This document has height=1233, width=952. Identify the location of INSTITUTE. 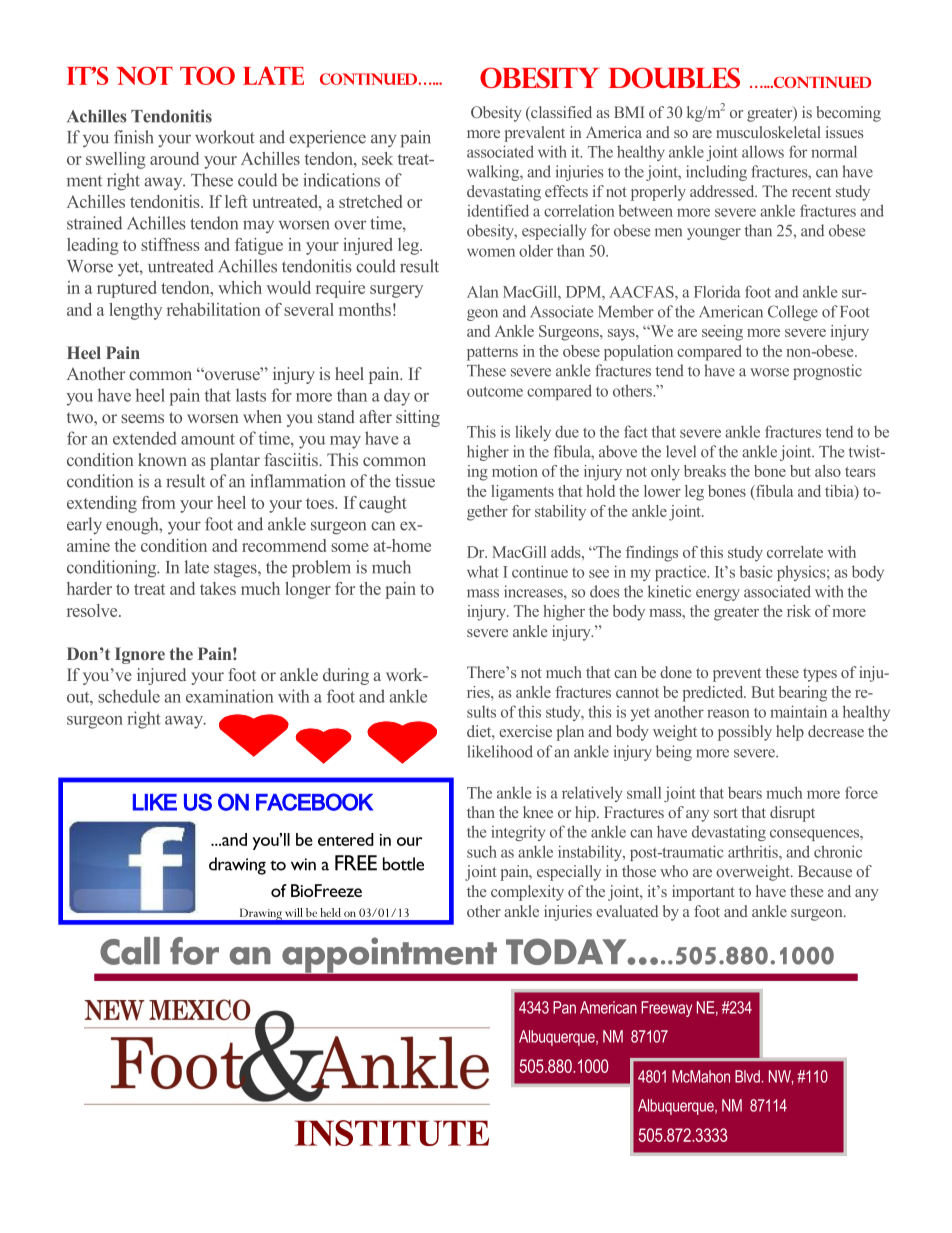
(392, 1133).
